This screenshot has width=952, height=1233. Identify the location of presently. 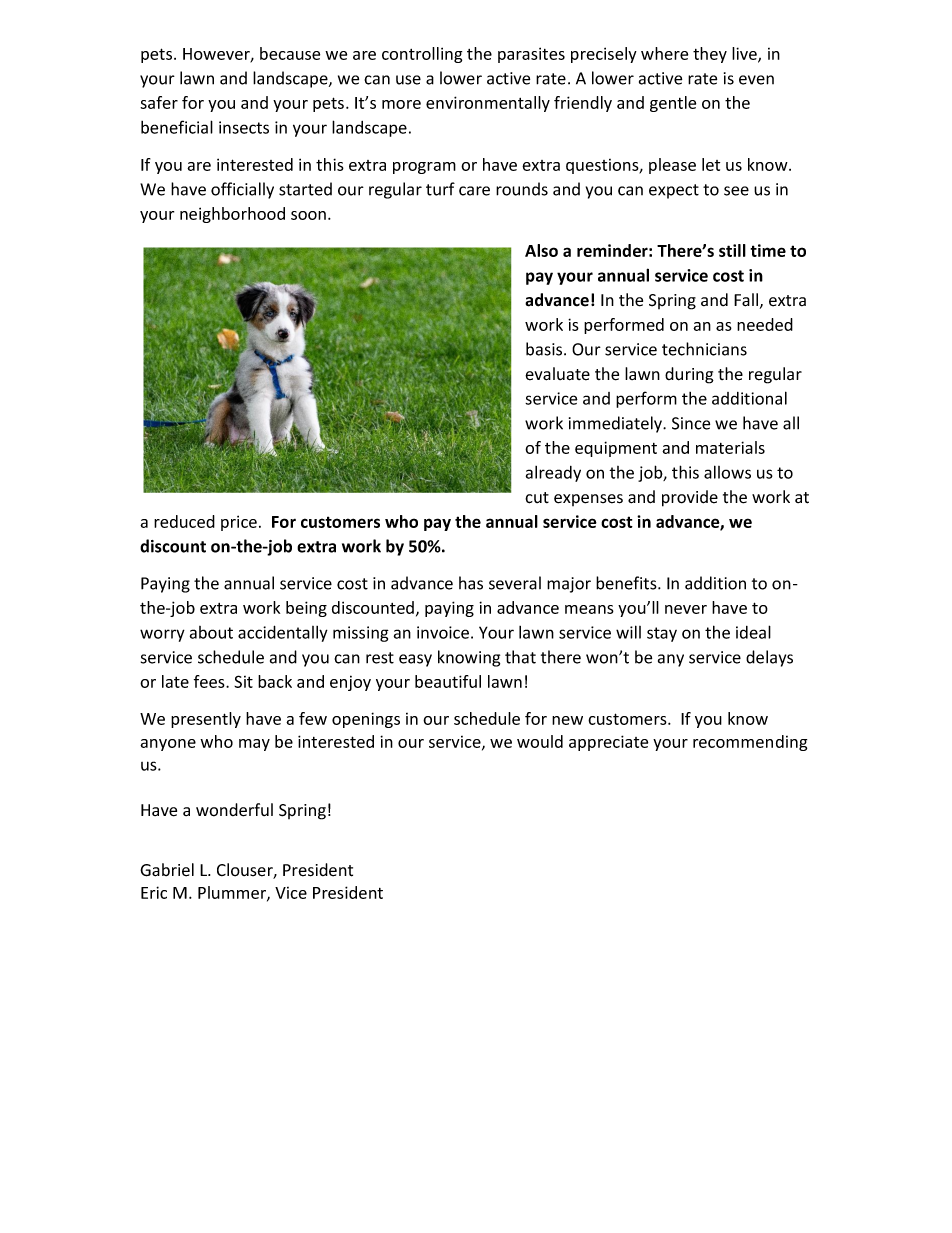
(206, 720).
